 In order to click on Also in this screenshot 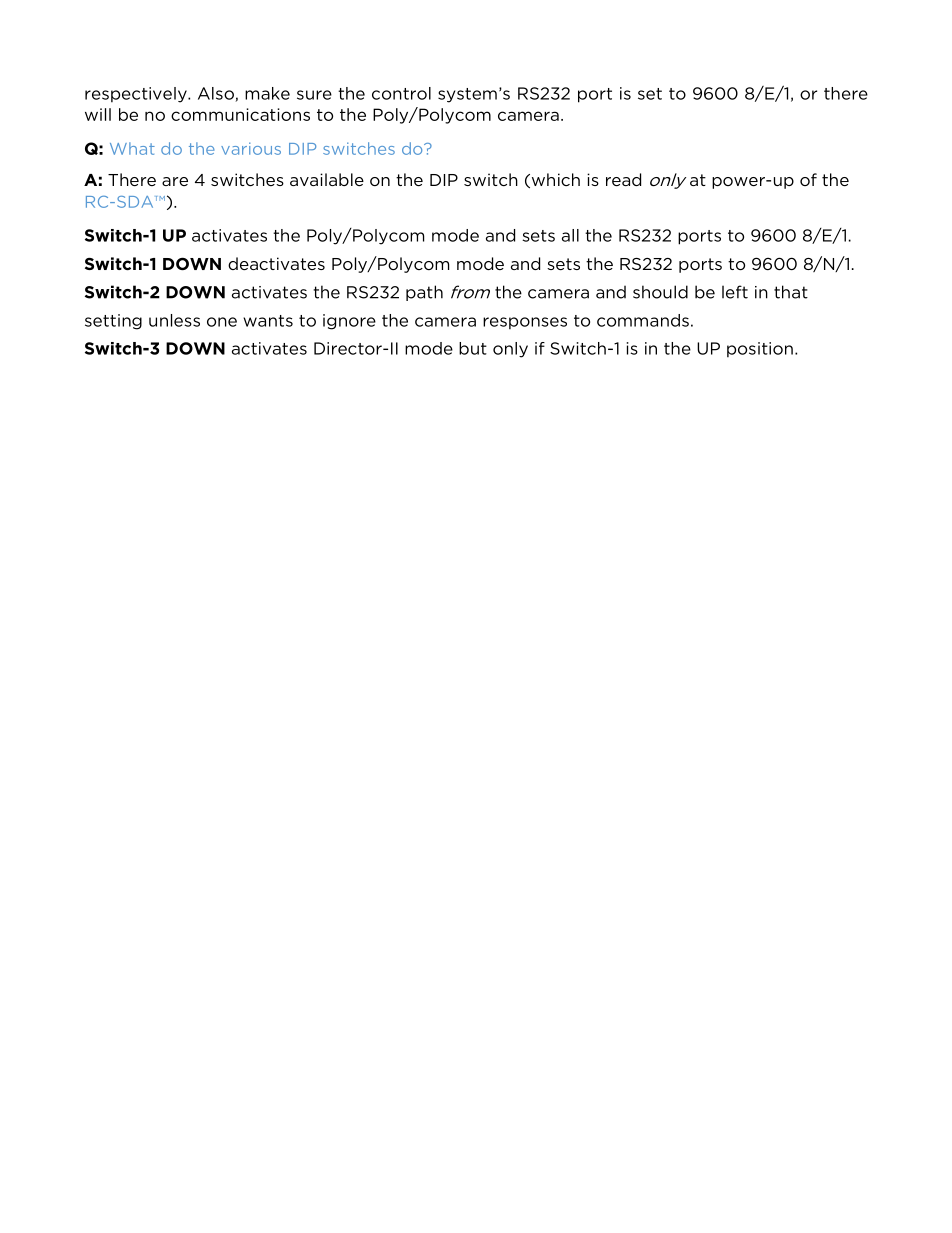, I will do `click(217, 94)`.
